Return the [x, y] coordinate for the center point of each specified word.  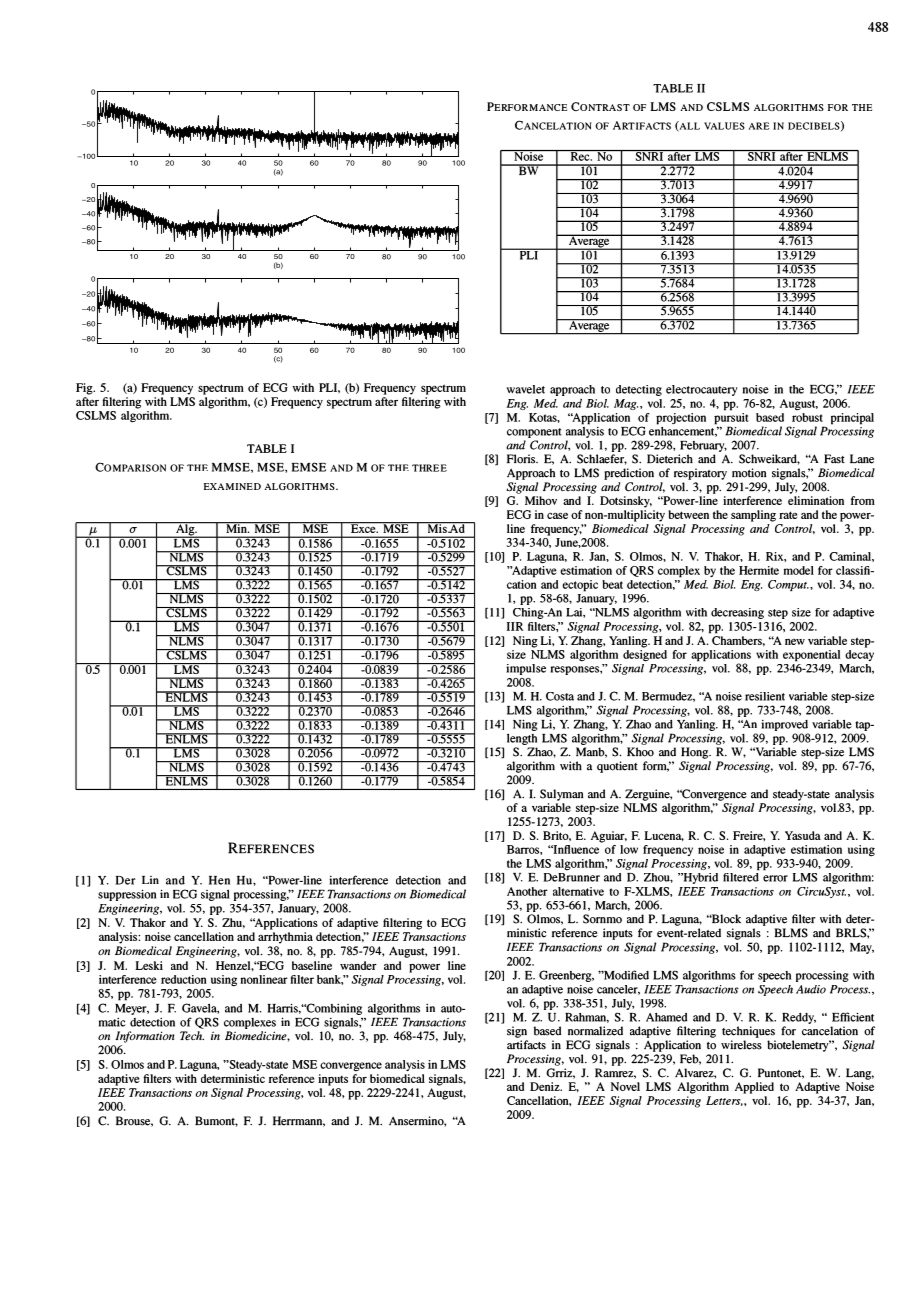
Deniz [546, 1086]
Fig [85, 389]
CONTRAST [600, 106]
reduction [184, 979]
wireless [741, 1045]
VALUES [724, 126]
